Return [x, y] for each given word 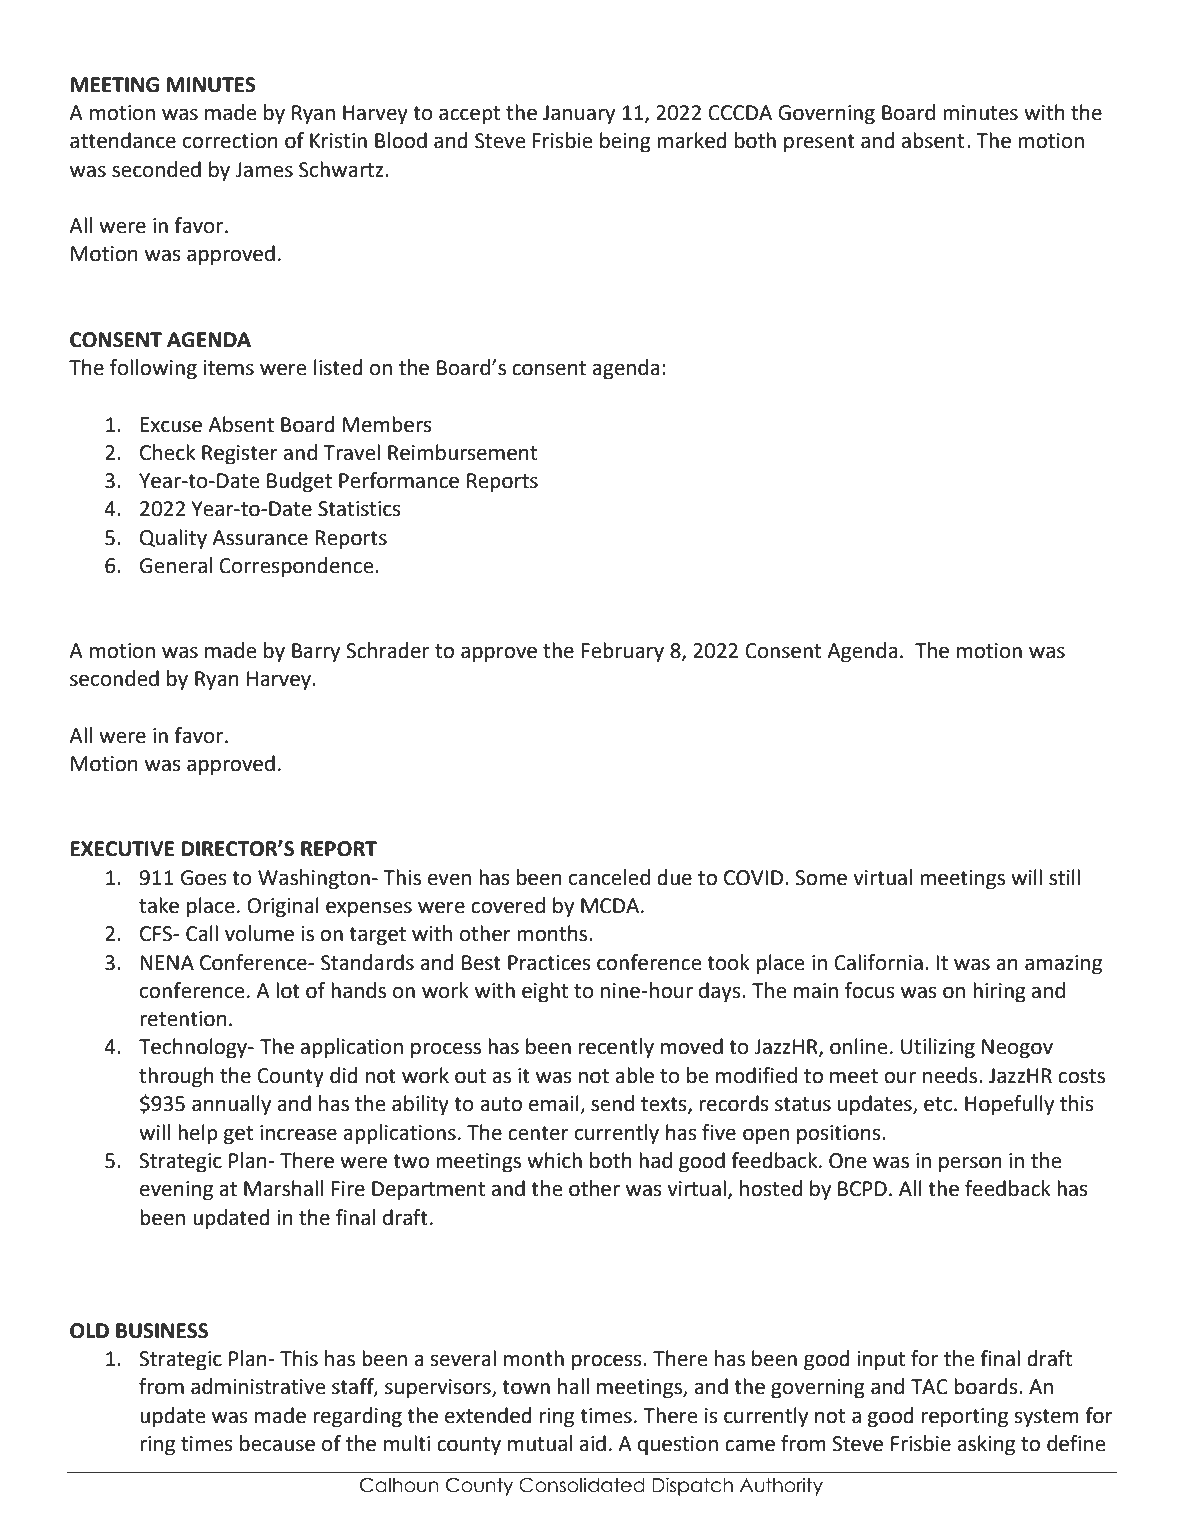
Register [240, 455]
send [612, 1103]
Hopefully [1009, 1105]
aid [592, 1443]
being [625, 142]
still [1064, 877]
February [623, 652]
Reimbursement [462, 452]
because [277, 1443]
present [819, 143]
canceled [609, 877]
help [198, 1134]
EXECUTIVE [122, 849]
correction [230, 141]
